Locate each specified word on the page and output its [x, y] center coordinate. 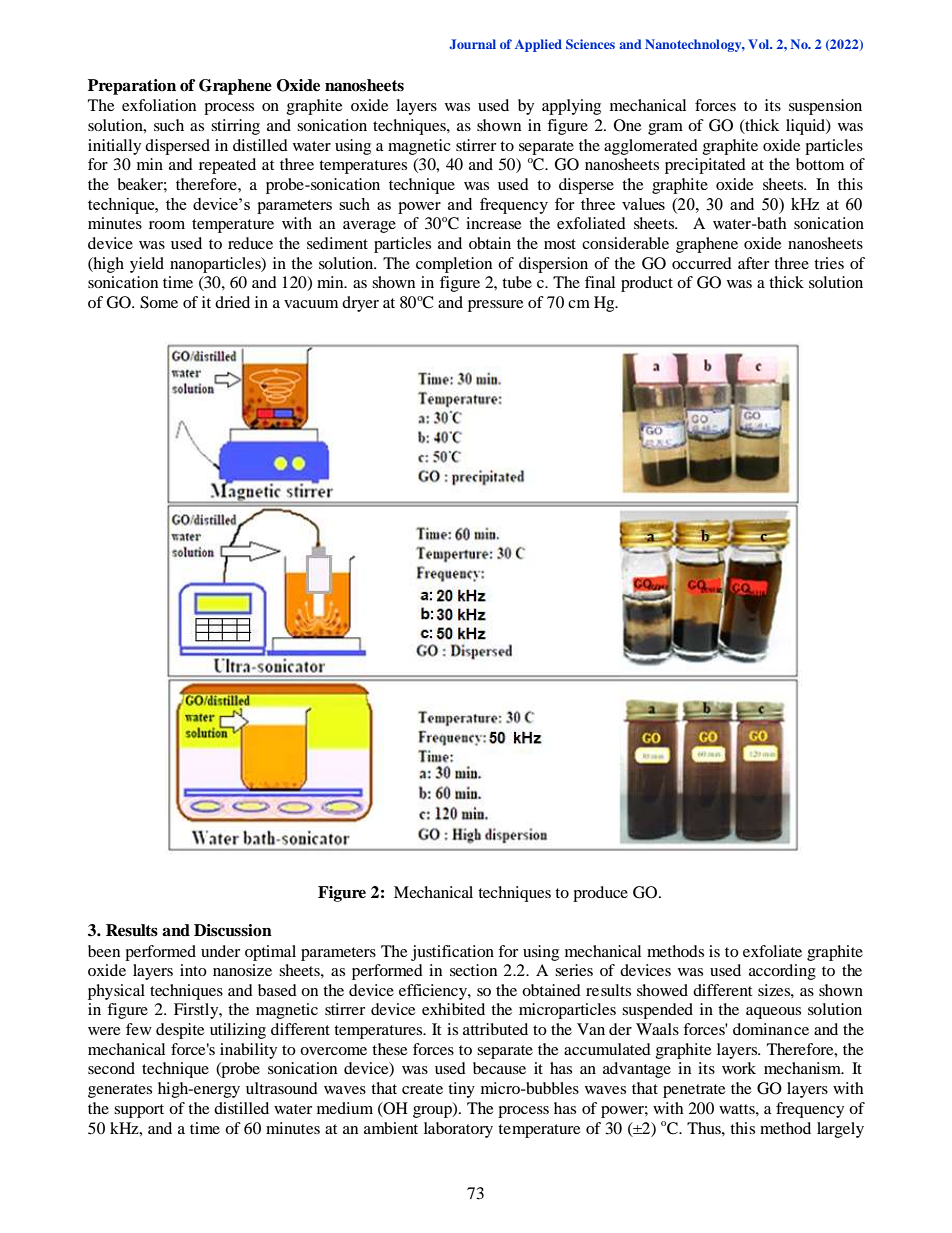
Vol [760, 44]
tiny [461, 1090]
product [647, 284]
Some [159, 302]
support [139, 1111]
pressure [496, 306]
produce [600, 894]
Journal [472, 44]
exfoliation [159, 105]
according [782, 972]
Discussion [233, 930]
